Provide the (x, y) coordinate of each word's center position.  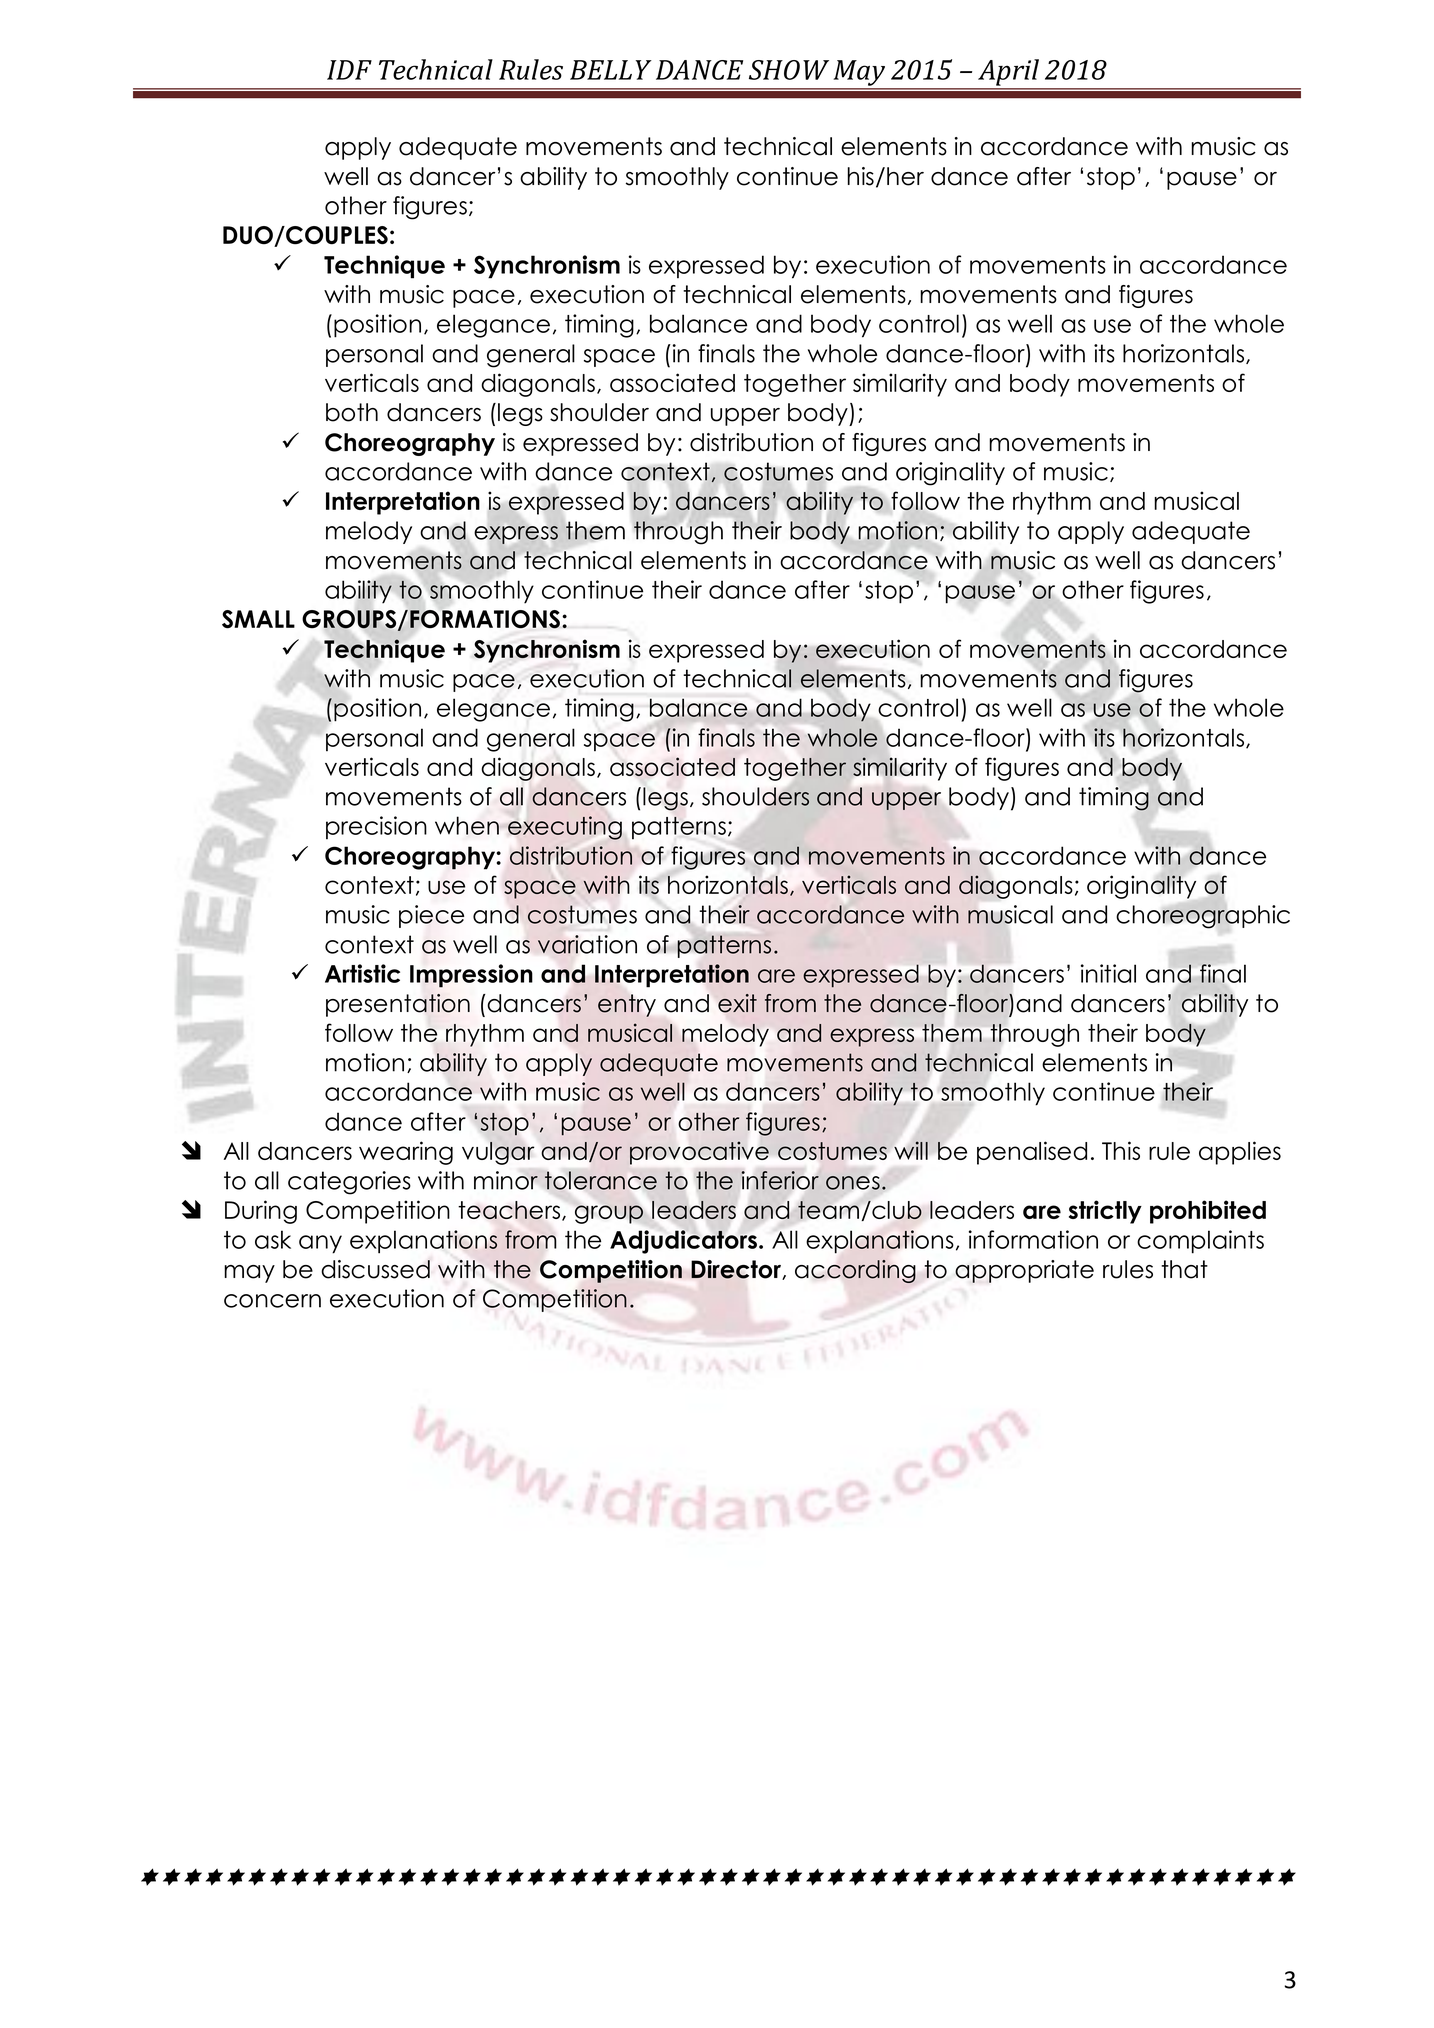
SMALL (258, 619)
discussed (375, 1269)
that (1184, 1269)
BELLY (611, 70)
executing (565, 828)
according (855, 1271)
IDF (349, 70)
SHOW (789, 70)
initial (1108, 973)
